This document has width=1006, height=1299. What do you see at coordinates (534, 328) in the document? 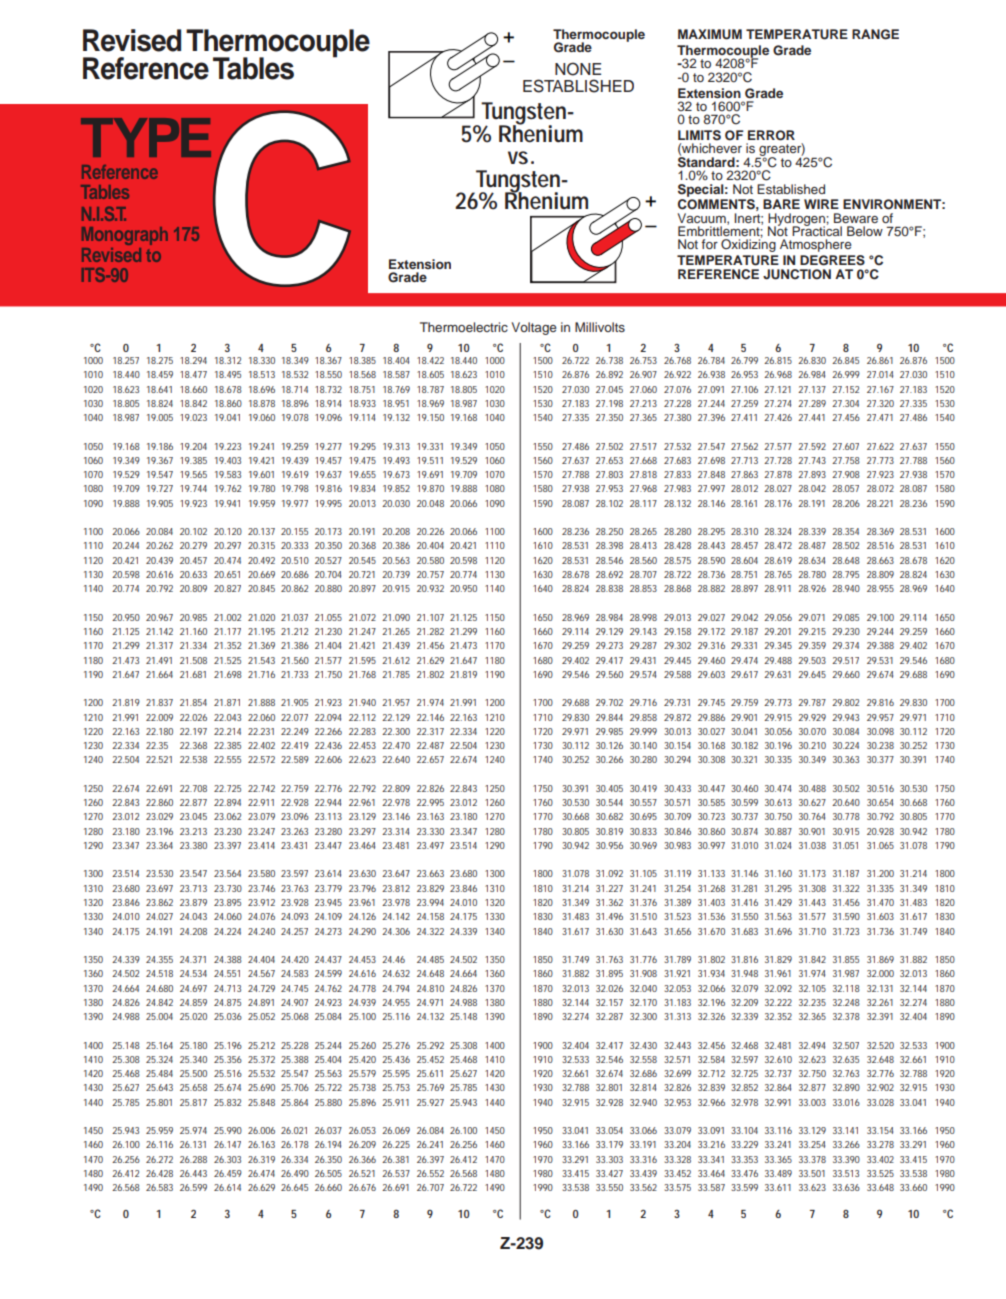
I see `Voltage` at bounding box center [534, 328].
